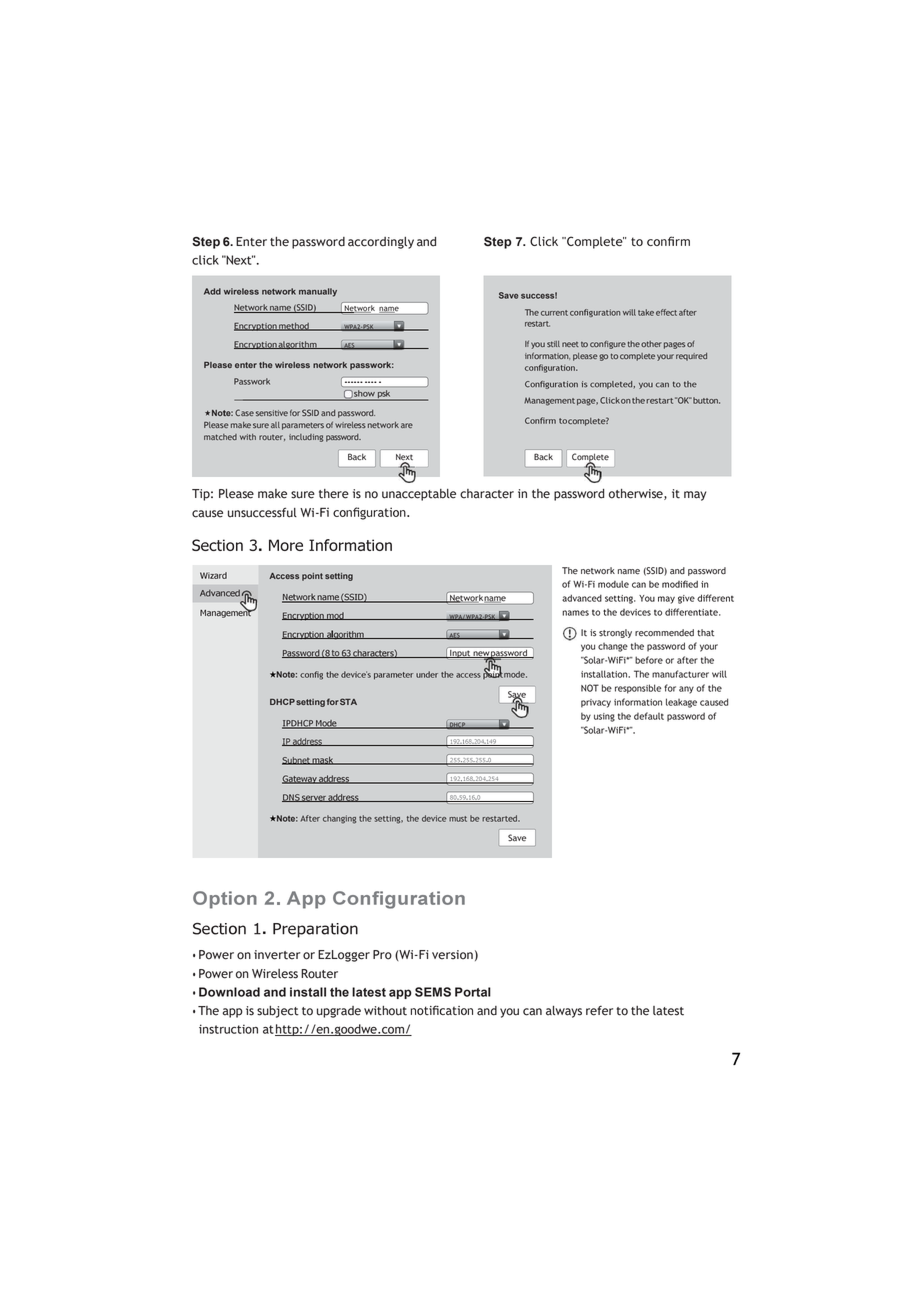 The image size is (924, 1308). Describe the element at coordinates (381, 243) in the screenshot. I see `accordingly` at that location.
